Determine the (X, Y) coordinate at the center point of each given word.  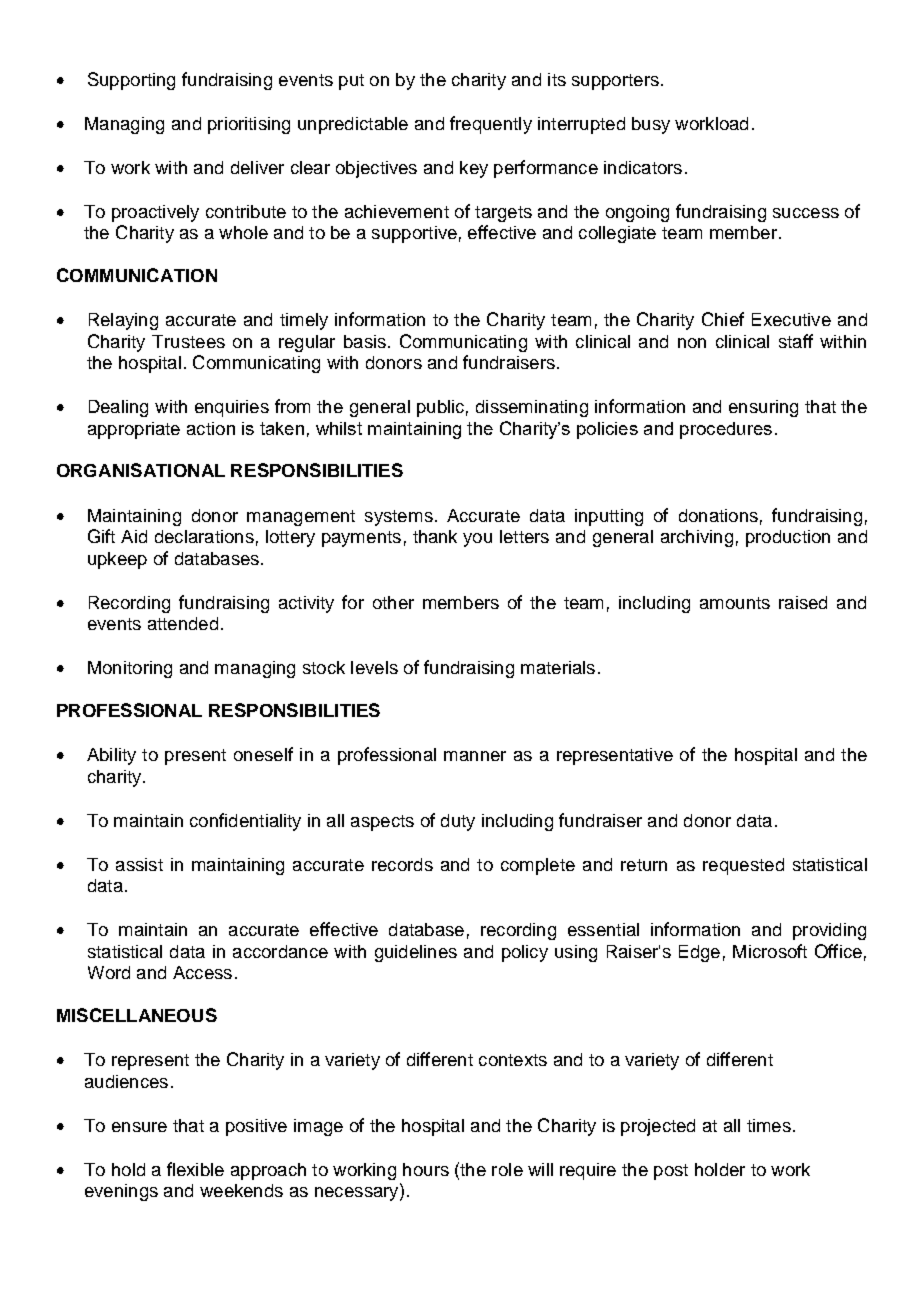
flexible (195, 1169)
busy (651, 125)
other (393, 602)
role (507, 1169)
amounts (735, 603)
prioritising (249, 125)
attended (183, 623)
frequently (491, 125)
